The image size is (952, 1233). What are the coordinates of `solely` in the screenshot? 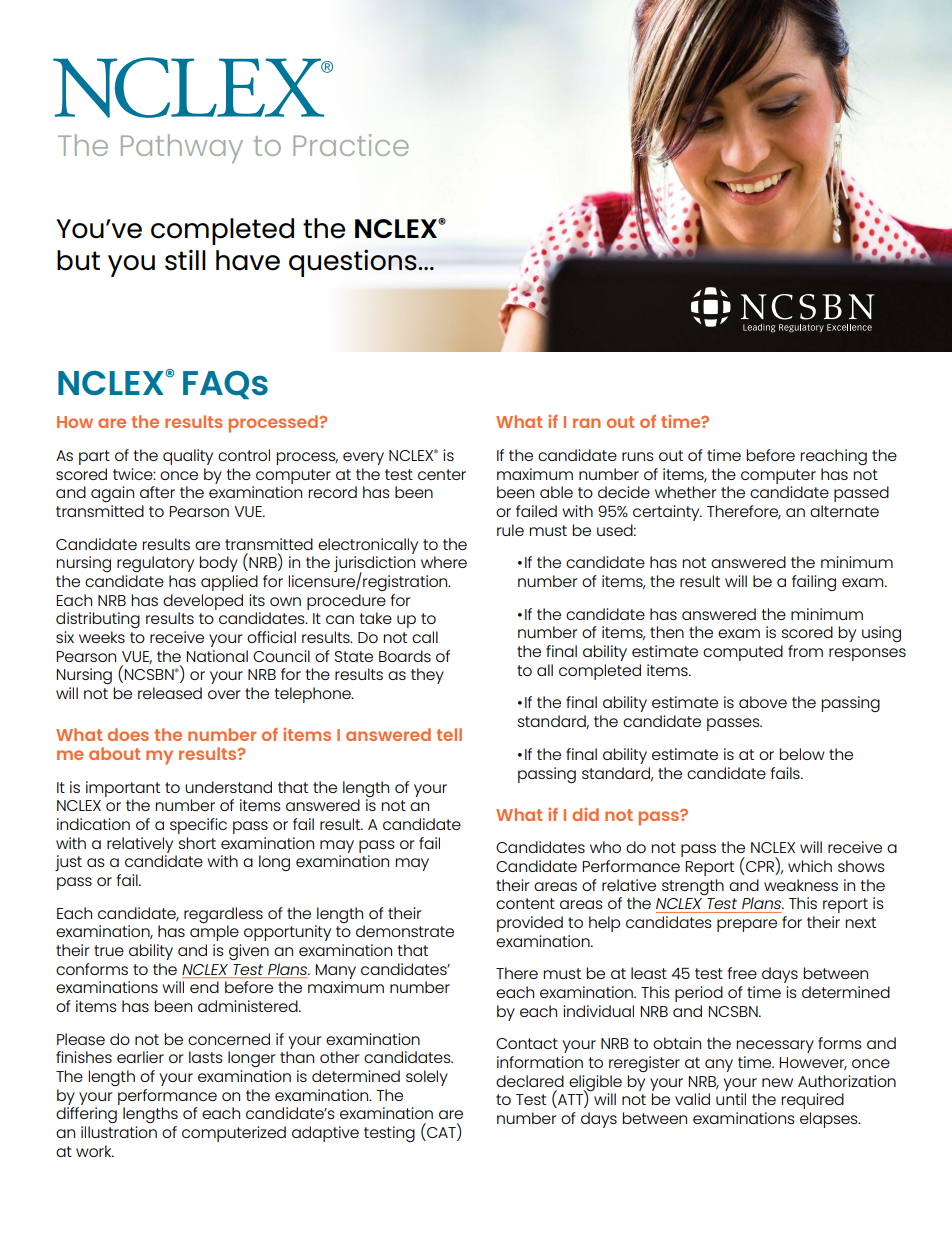 It's located at (427, 1078).
